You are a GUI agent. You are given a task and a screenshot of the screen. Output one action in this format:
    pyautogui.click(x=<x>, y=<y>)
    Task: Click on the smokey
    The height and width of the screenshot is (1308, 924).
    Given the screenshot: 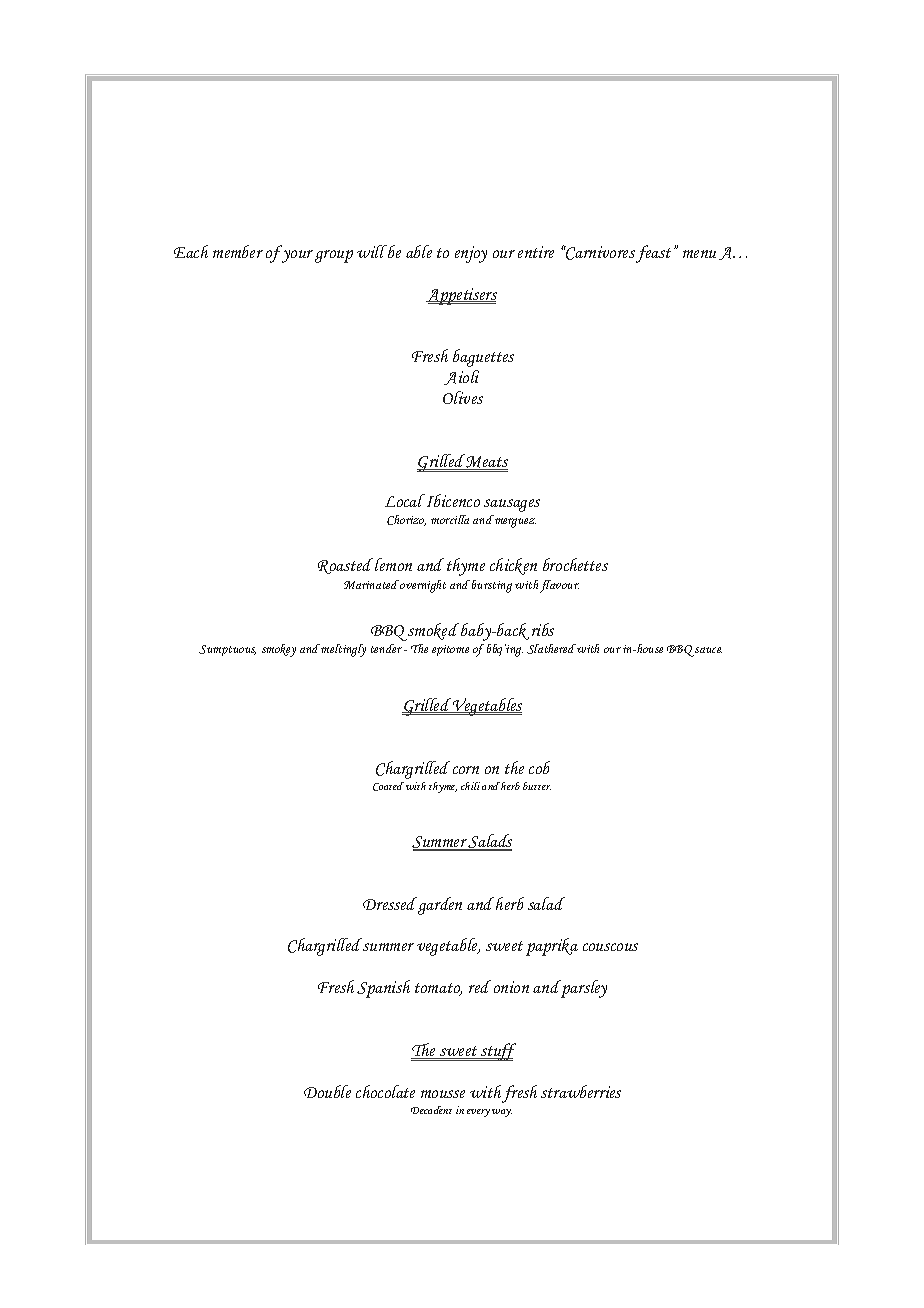 What is the action you would take?
    pyautogui.click(x=279, y=650)
